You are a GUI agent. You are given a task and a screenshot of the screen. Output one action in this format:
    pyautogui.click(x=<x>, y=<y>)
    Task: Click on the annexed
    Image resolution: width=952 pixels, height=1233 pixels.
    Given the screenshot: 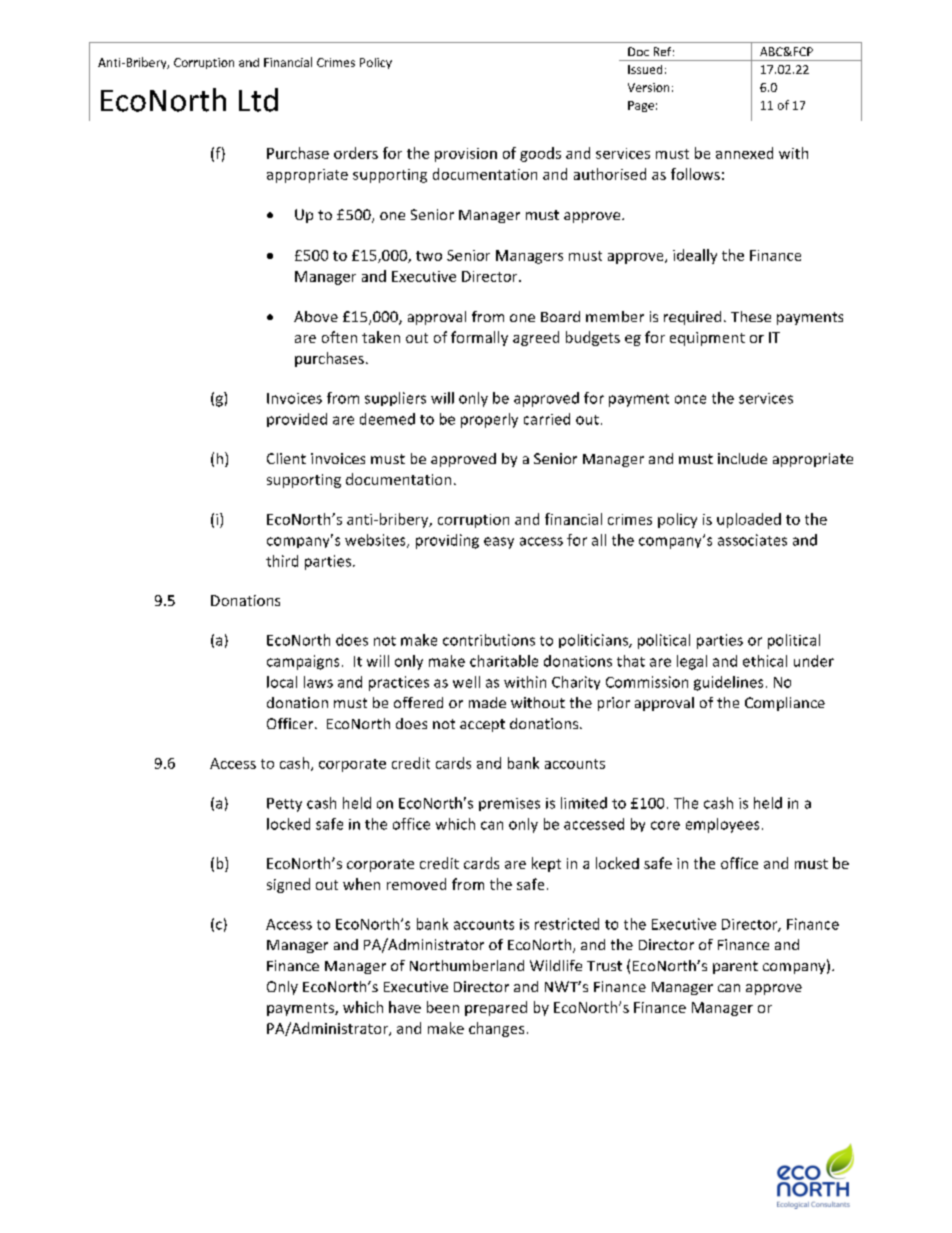 What is the action you would take?
    pyautogui.click(x=744, y=153)
